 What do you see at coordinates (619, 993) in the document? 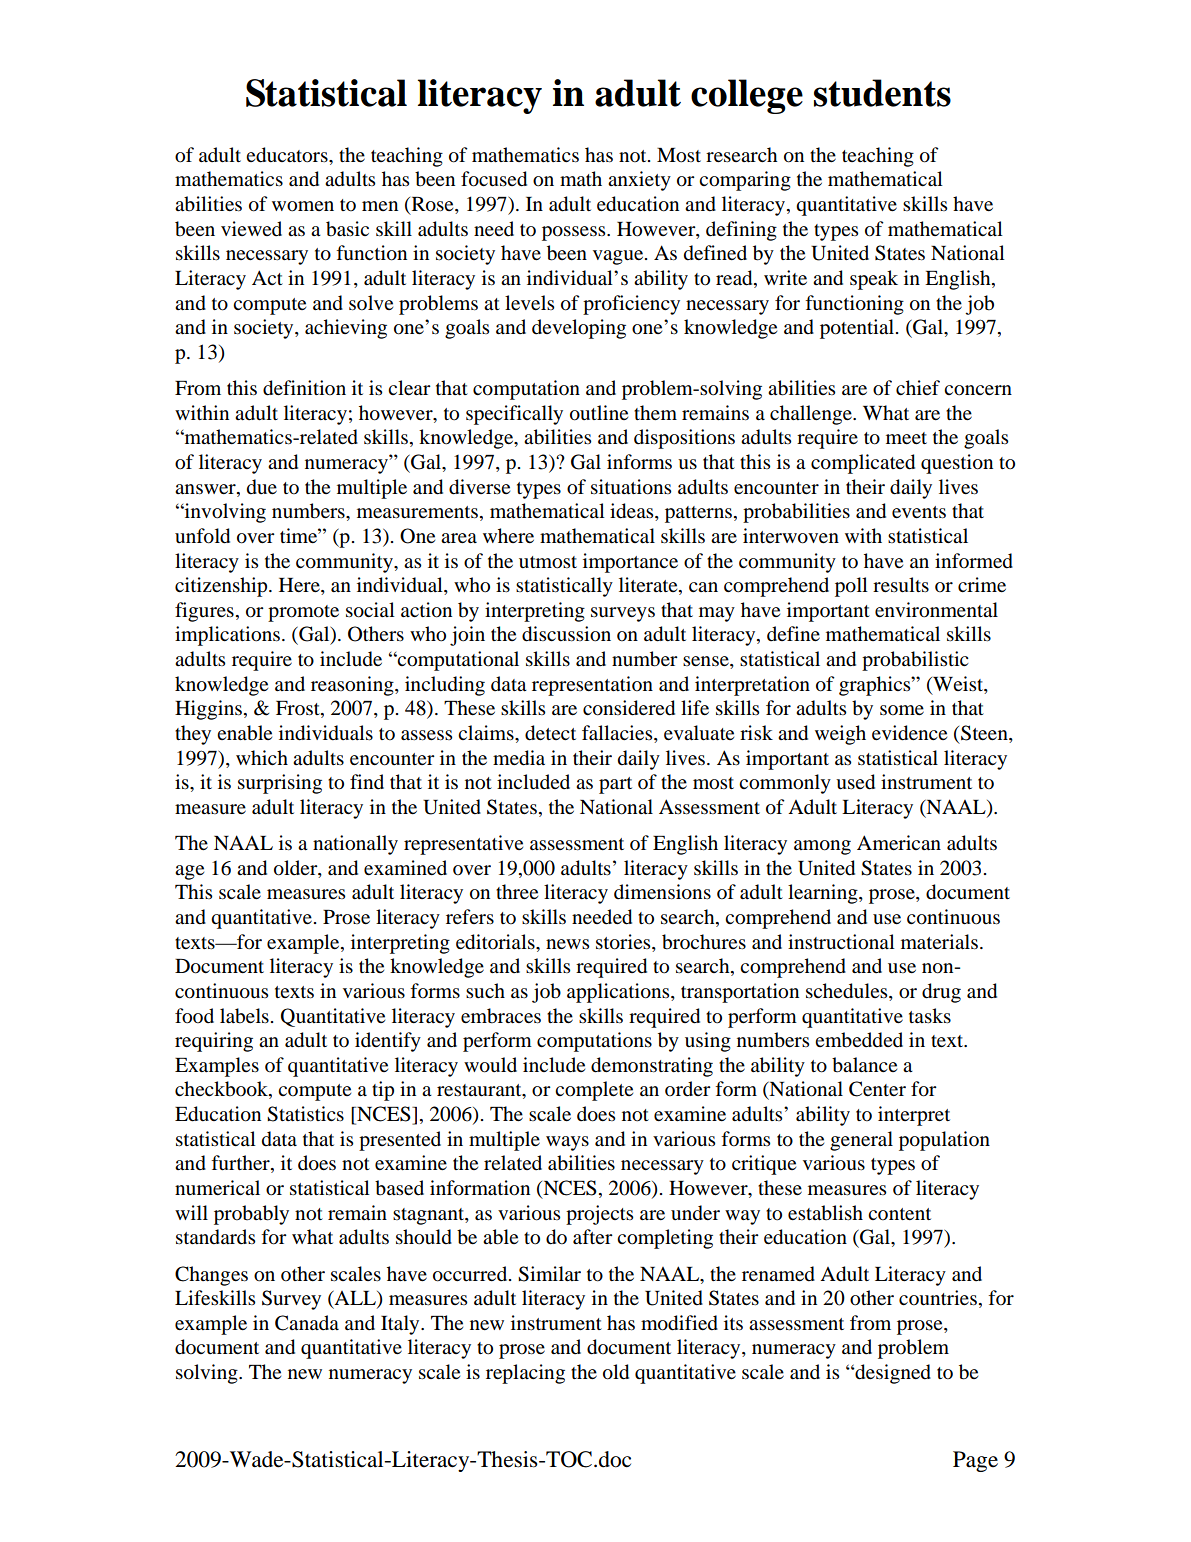
I see `applications` at bounding box center [619, 993].
